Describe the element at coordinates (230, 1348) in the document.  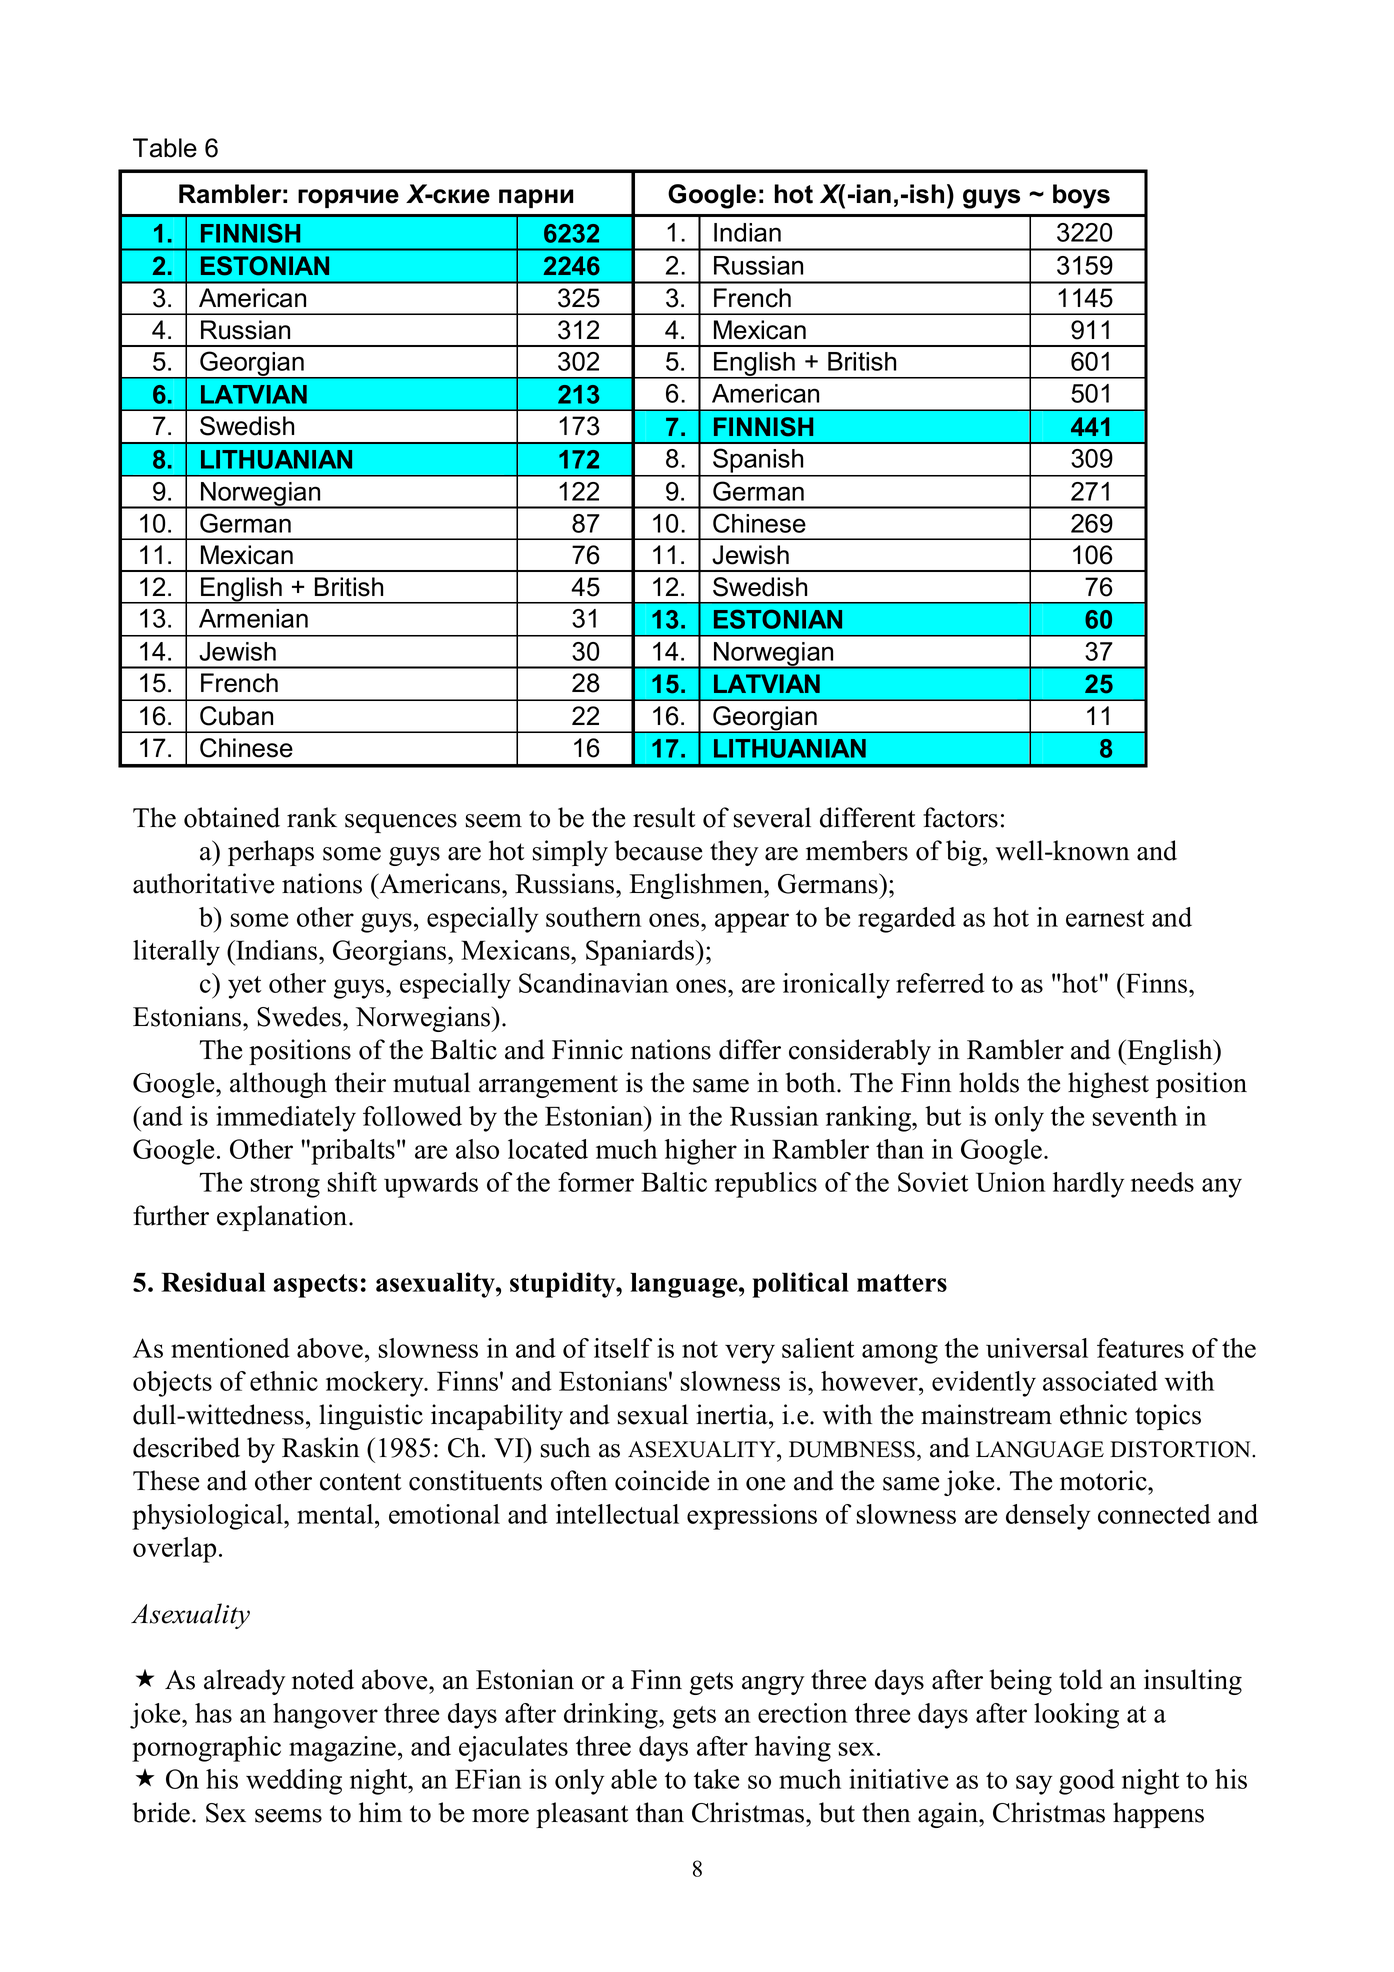
I see `mentioned` at that location.
